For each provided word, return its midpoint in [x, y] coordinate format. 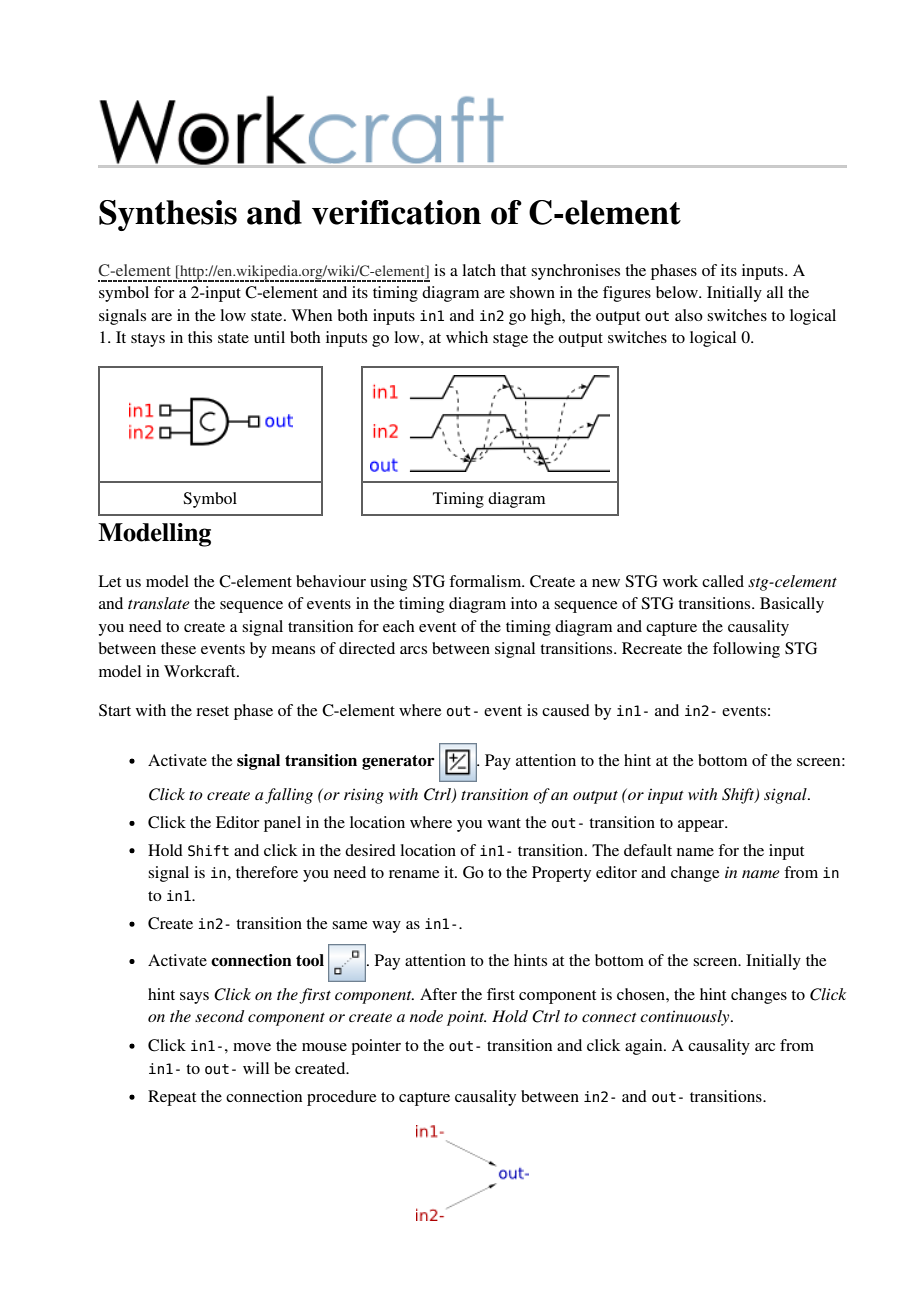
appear [702, 826]
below [678, 292]
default [648, 850]
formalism [486, 581]
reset [212, 711]
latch [479, 270]
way [386, 927]
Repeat [172, 1098]
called [723, 581]
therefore [267, 872]
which [467, 337]
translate [159, 603]
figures [627, 294]
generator [398, 762]
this [200, 337]
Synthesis [168, 215]
